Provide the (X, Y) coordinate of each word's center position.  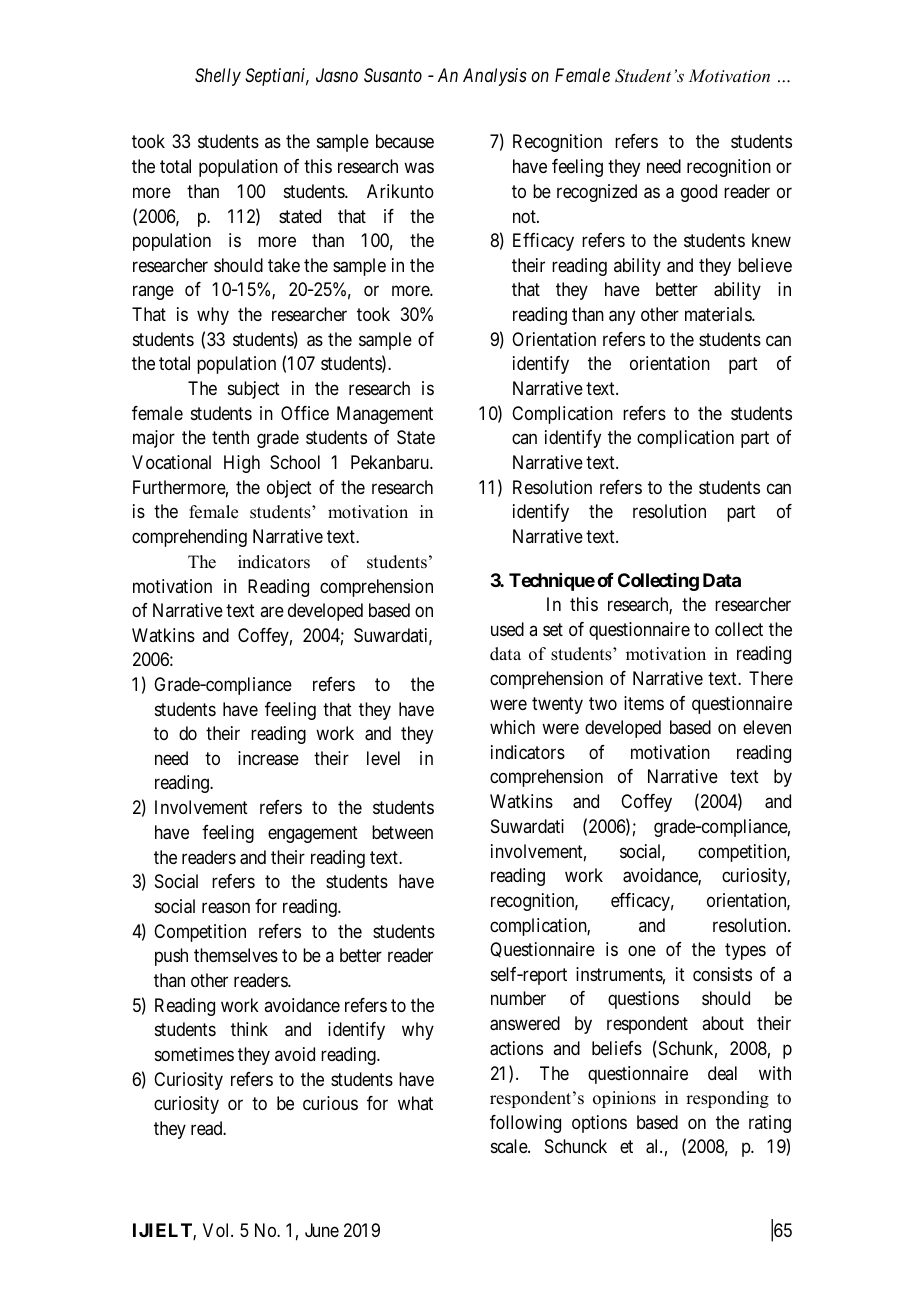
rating (770, 1124)
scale (510, 1146)
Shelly (218, 77)
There (771, 678)
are (272, 612)
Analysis (495, 77)
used (507, 629)
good (699, 193)
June (322, 1230)
